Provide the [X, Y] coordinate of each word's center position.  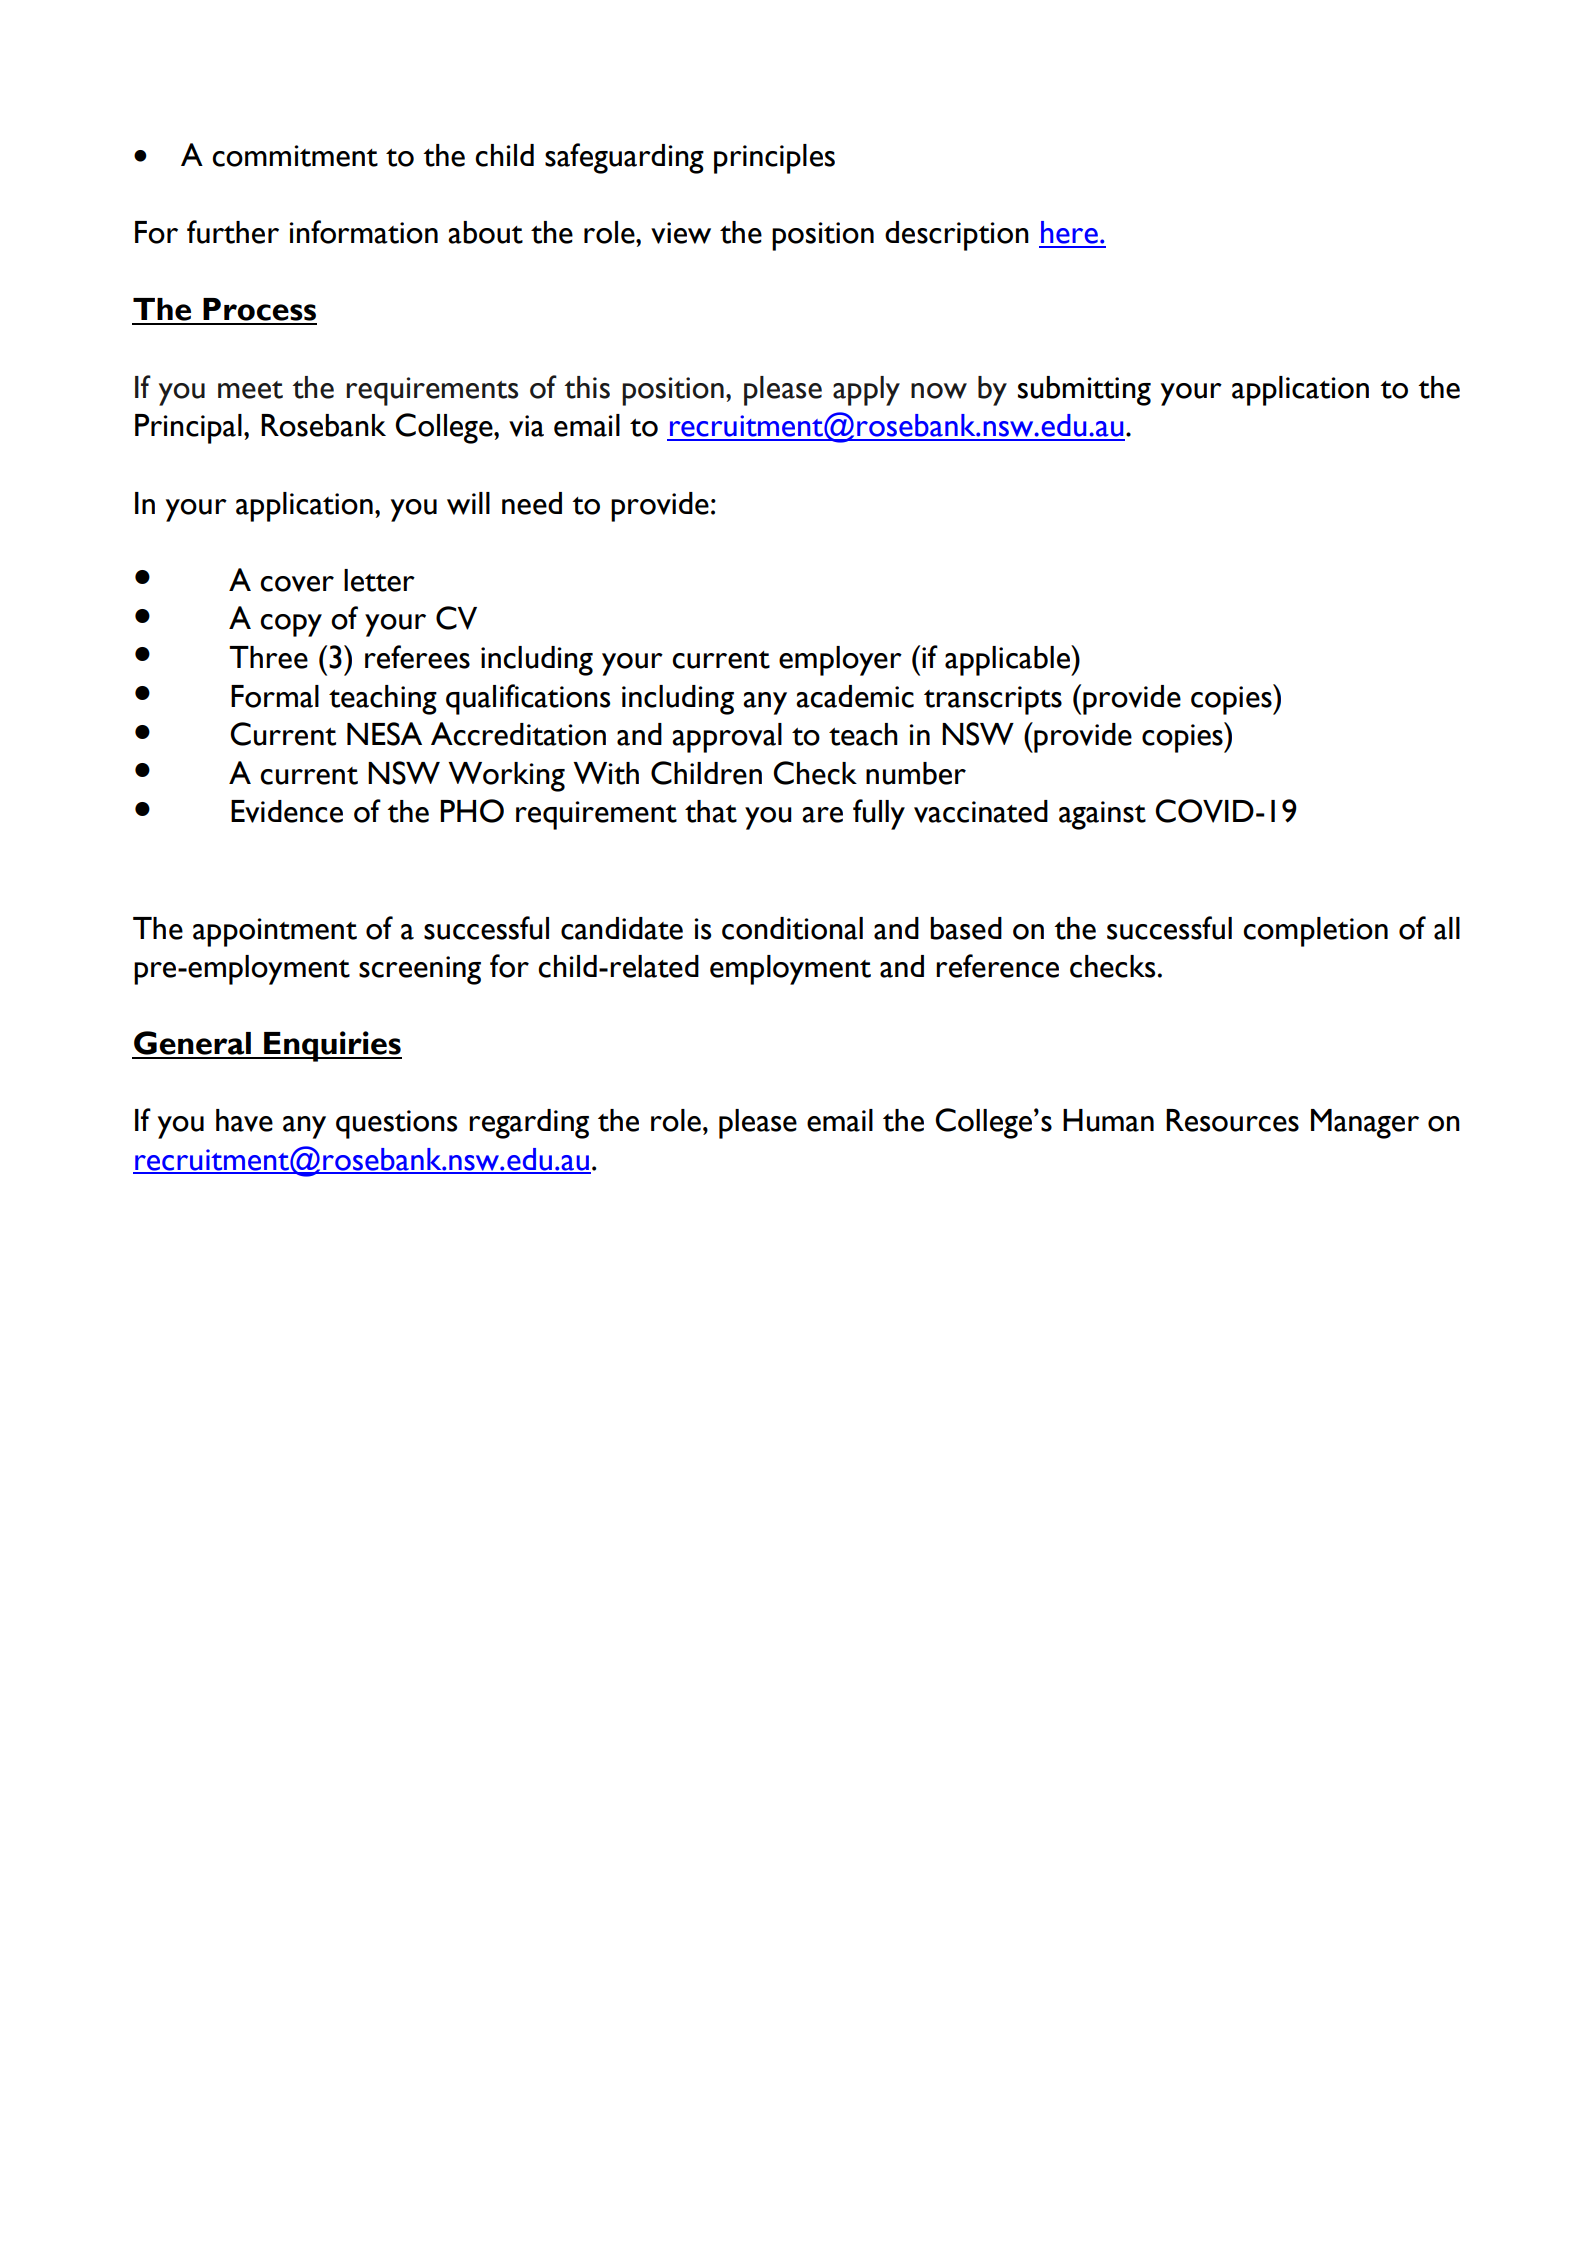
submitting [1084, 391]
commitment [295, 156]
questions [397, 1124]
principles [774, 159]
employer [840, 661]
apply [866, 391]
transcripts [993, 700]
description [957, 236]
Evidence [287, 811]
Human [1108, 1120]
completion [1315, 932]
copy [291, 625]
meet [250, 390]
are [822, 815]
